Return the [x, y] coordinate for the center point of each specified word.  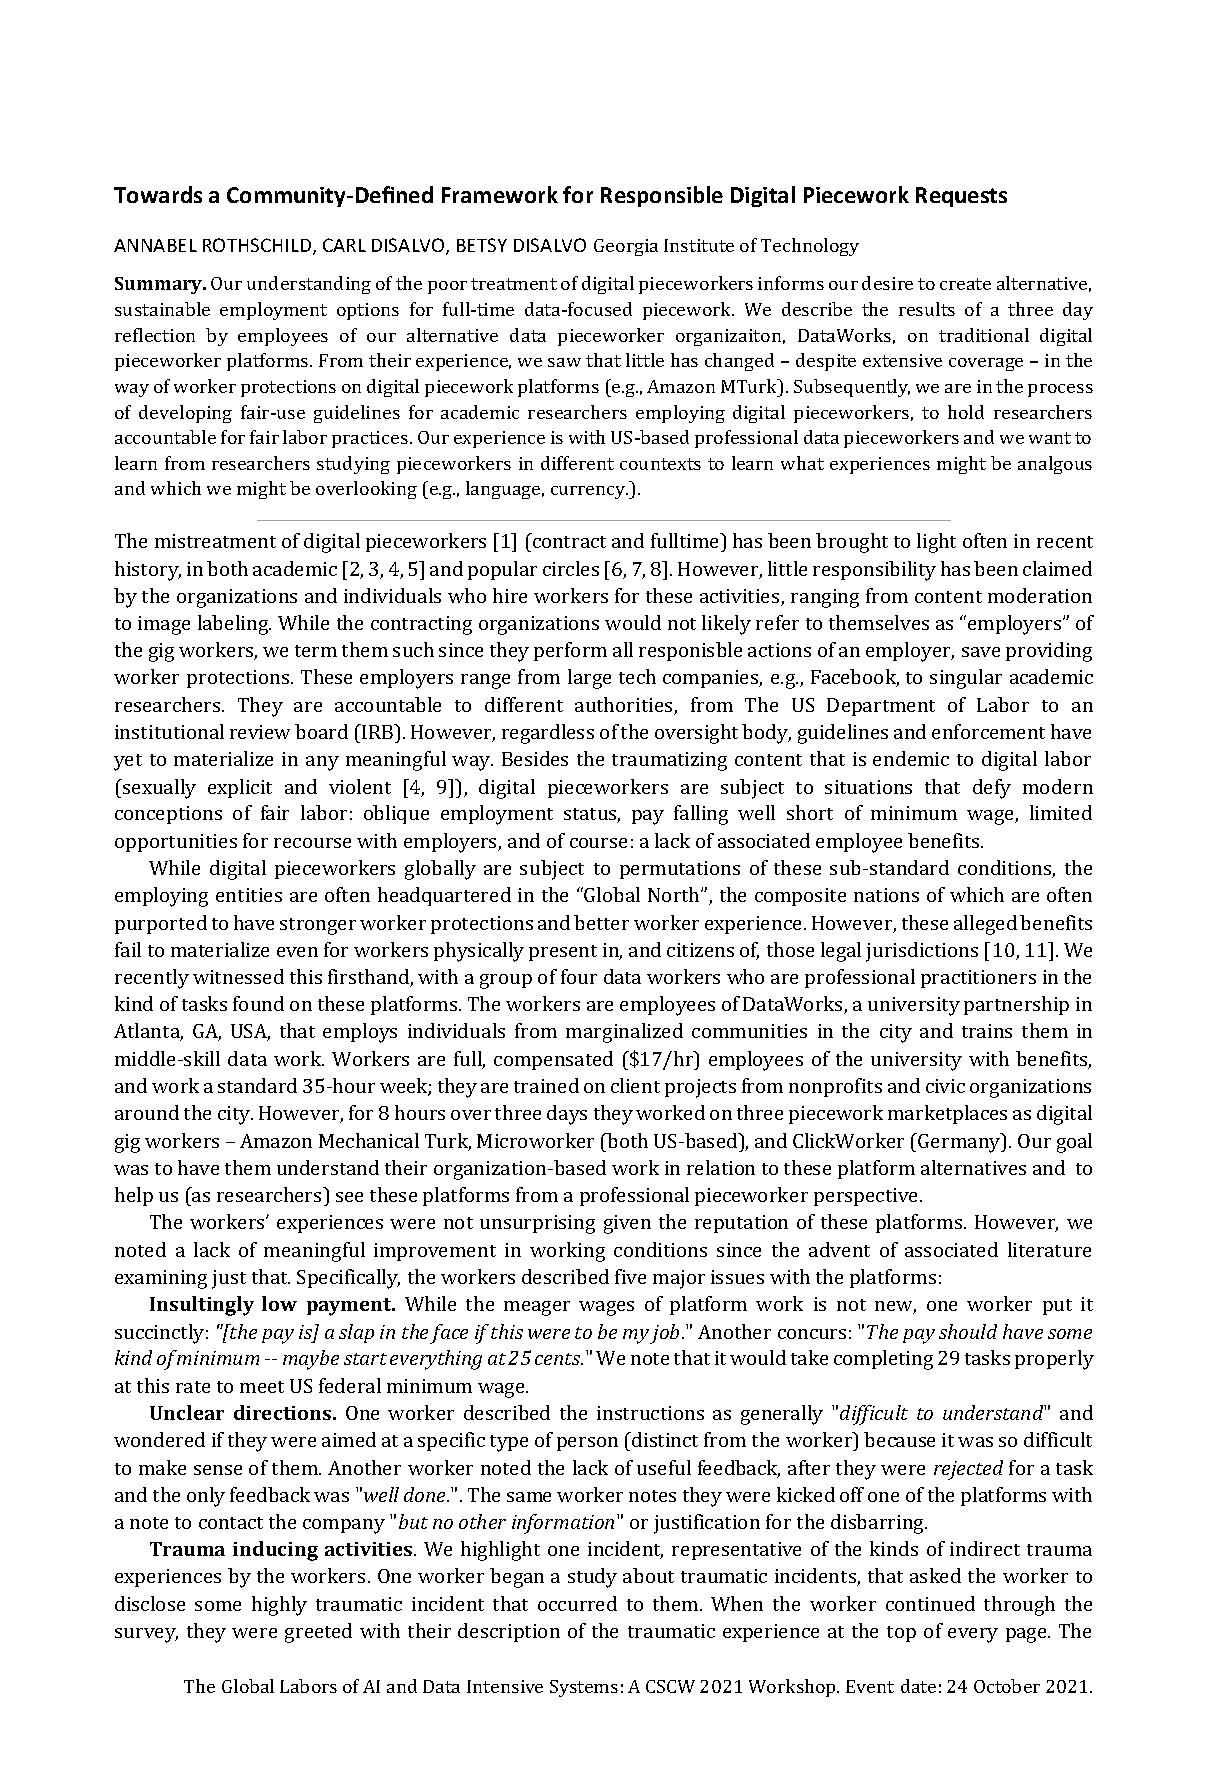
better [601, 922]
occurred [577, 1603]
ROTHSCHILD [258, 246]
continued [930, 1603]
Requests [961, 197]
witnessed [238, 976]
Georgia [626, 247]
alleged [985, 925]
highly [279, 1606]
